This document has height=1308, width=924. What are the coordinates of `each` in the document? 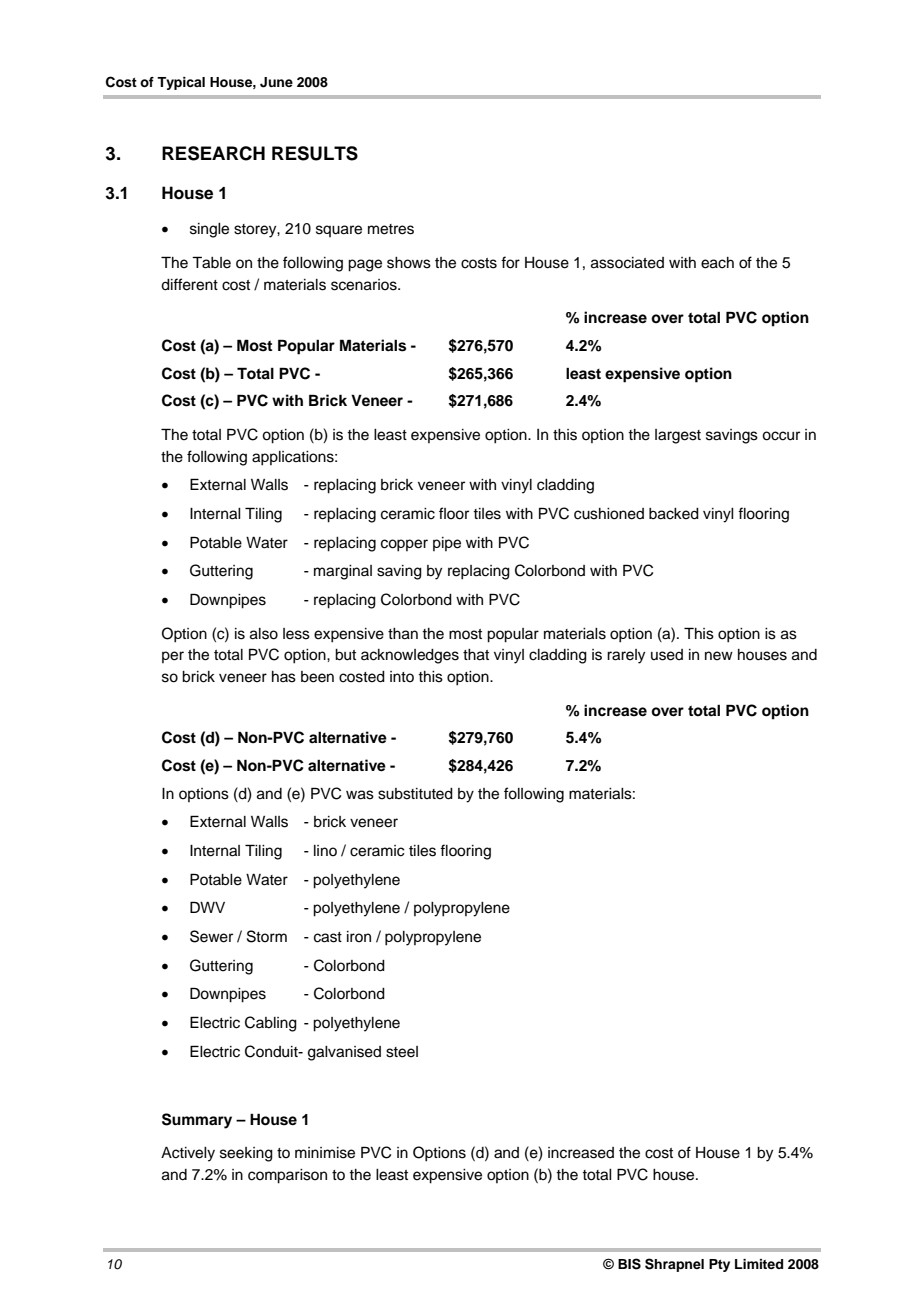 It's located at (717, 263).
